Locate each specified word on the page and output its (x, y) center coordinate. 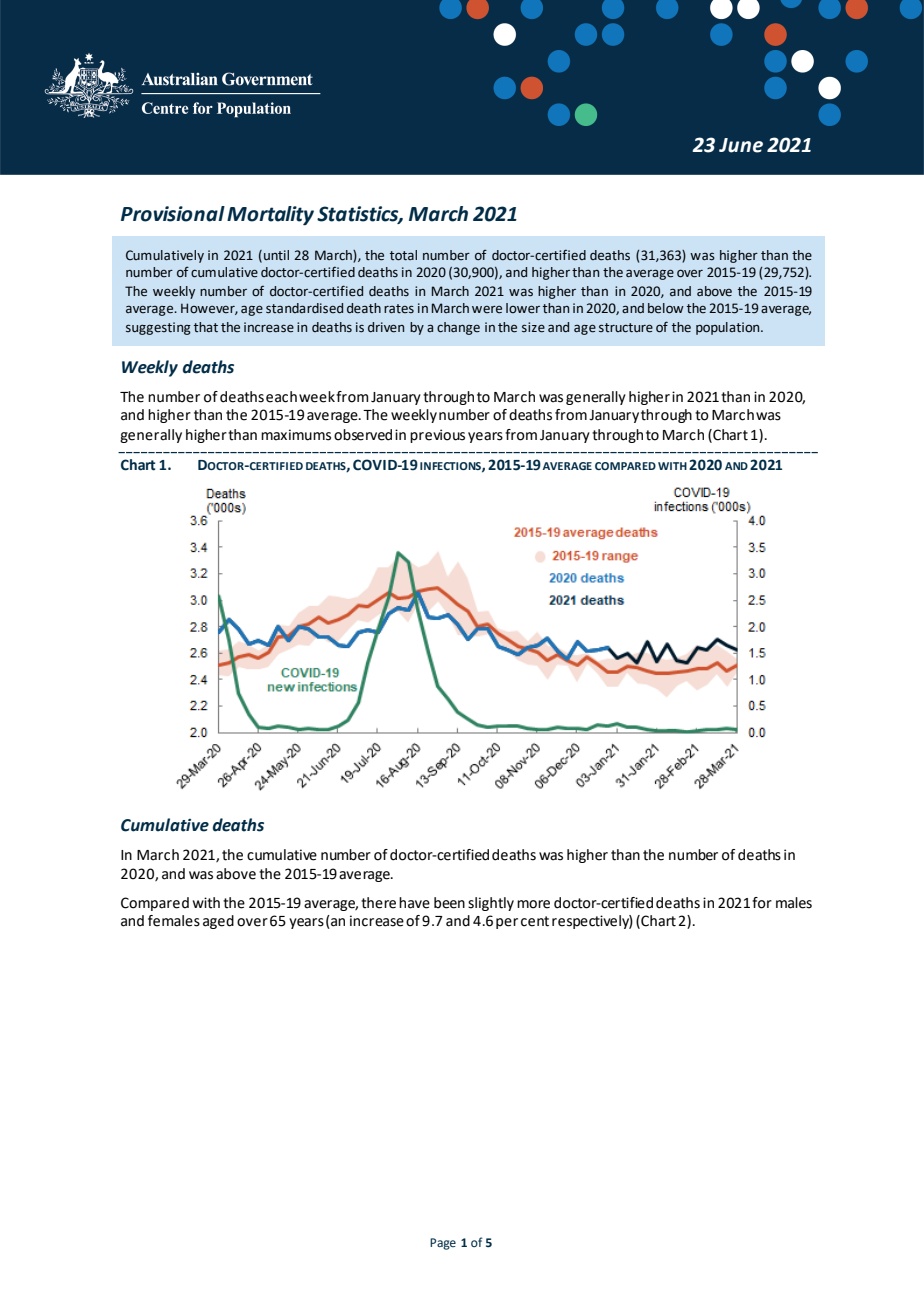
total (403, 255)
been (449, 903)
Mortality (270, 215)
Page (443, 1244)
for (762, 903)
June (741, 145)
